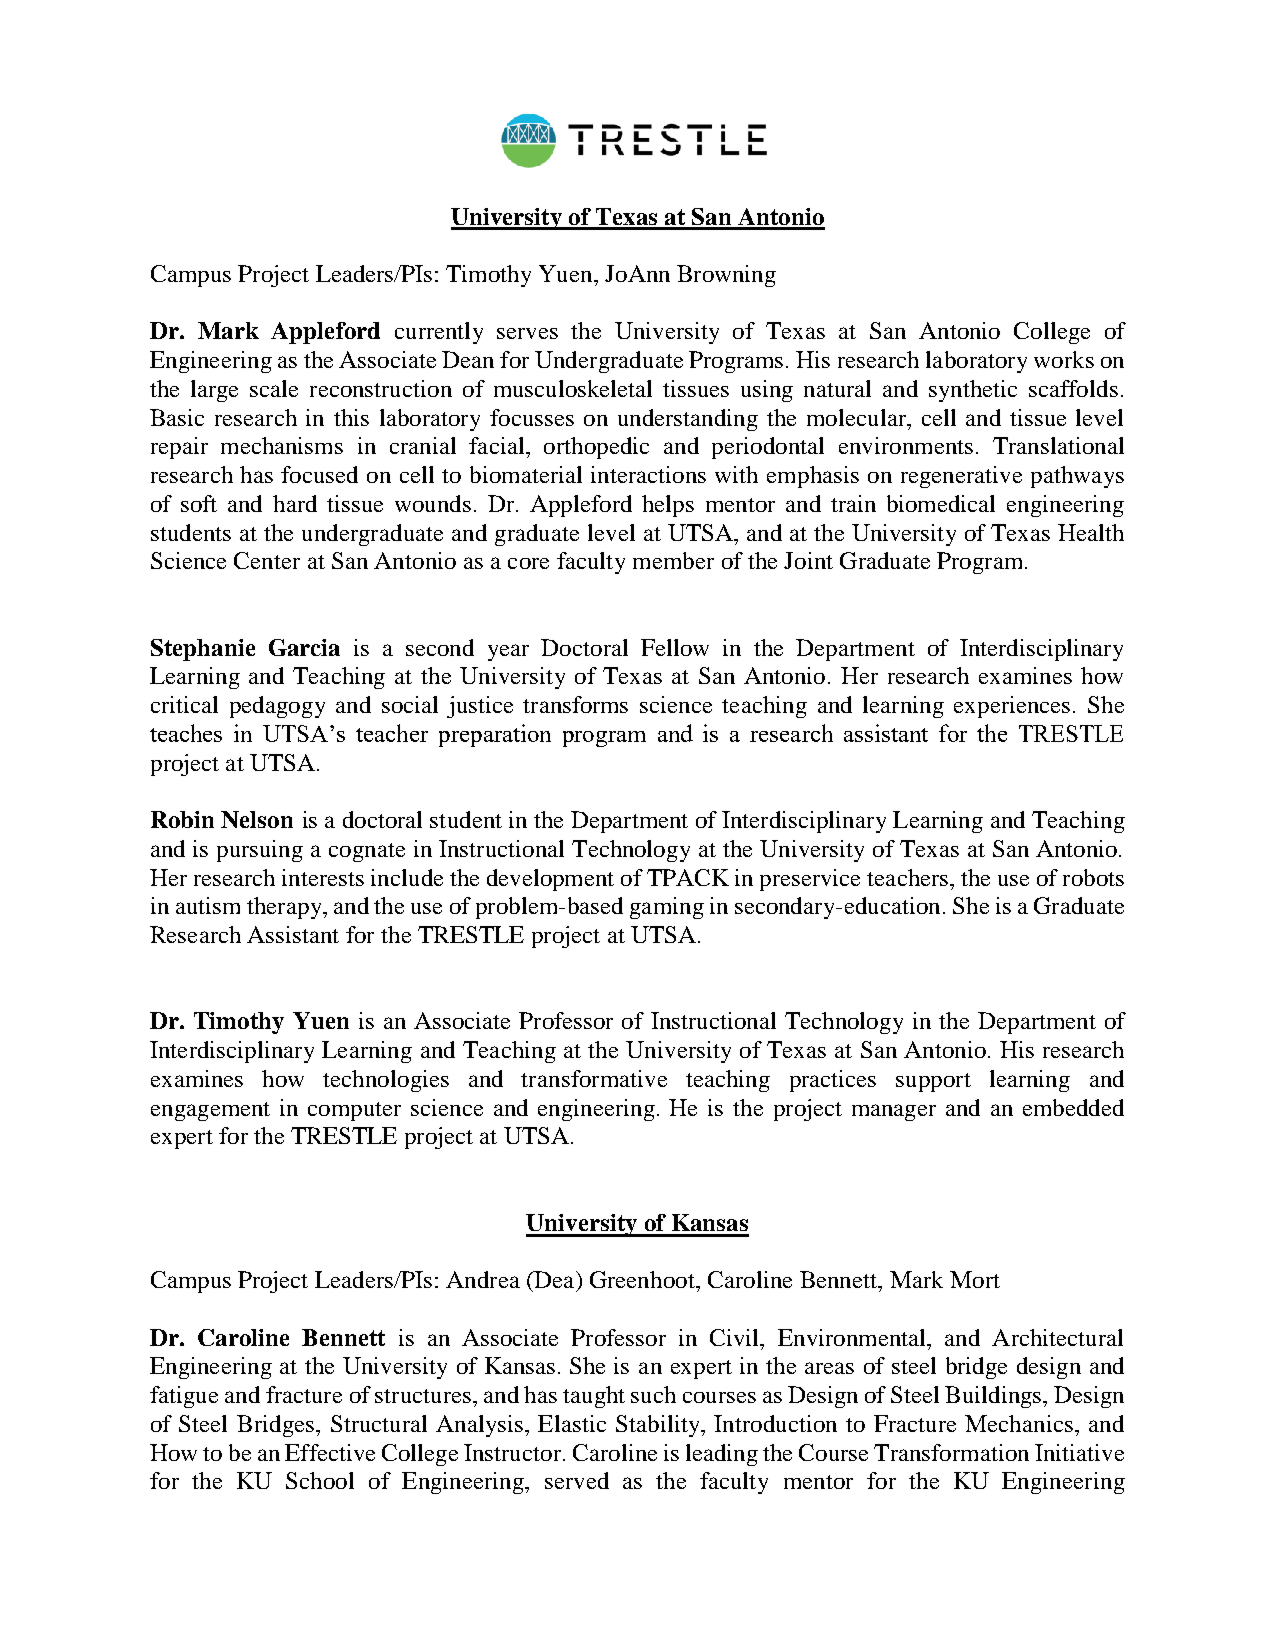  Describe the element at coordinates (594, 1078) in the screenshot. I see `transformative` at that location.
